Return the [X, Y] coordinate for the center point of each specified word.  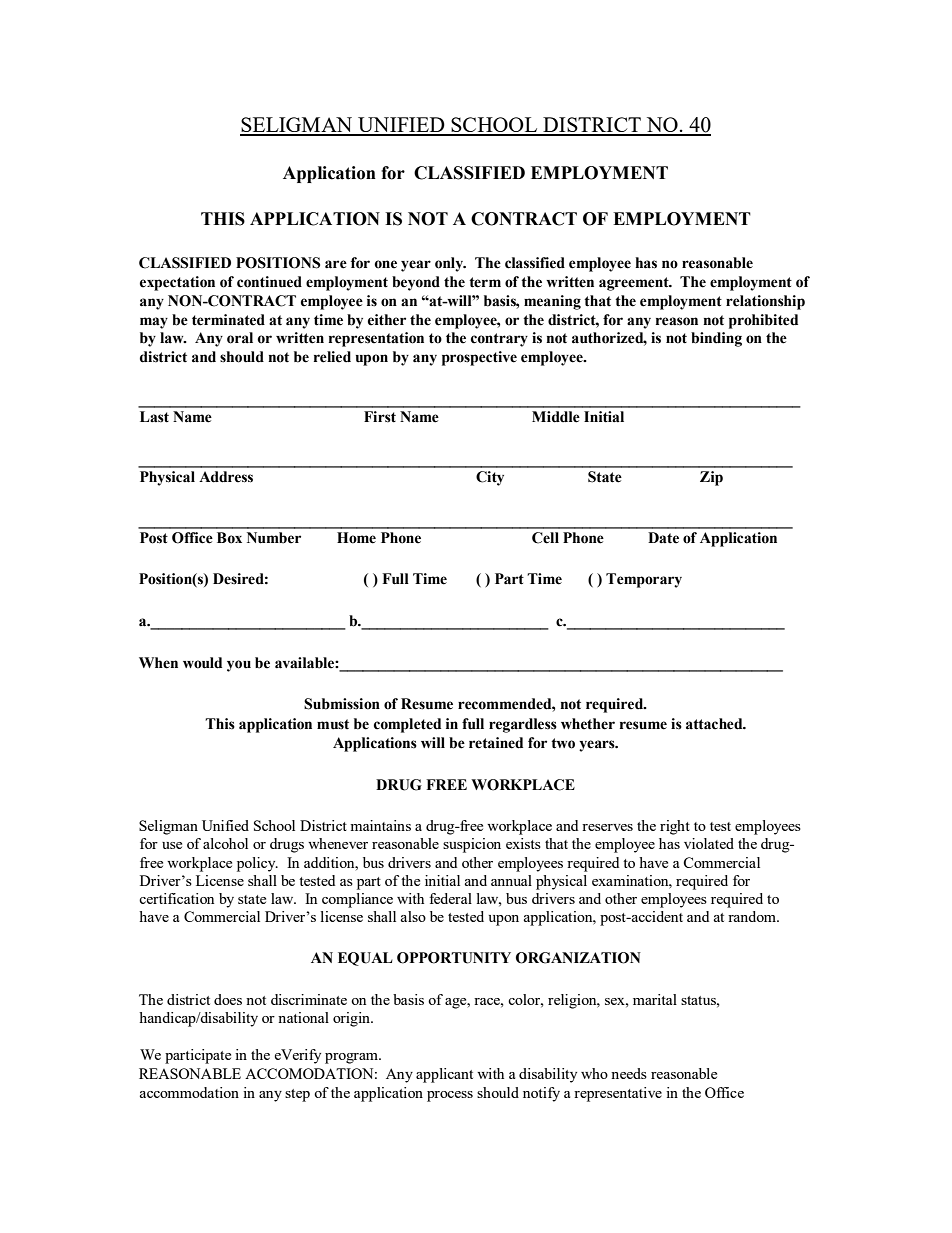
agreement [635, 284]
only [450, 264]
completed [407, 725]
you [239, 666]
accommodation [189, 1092]
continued [269, 282]
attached [715, 724]
